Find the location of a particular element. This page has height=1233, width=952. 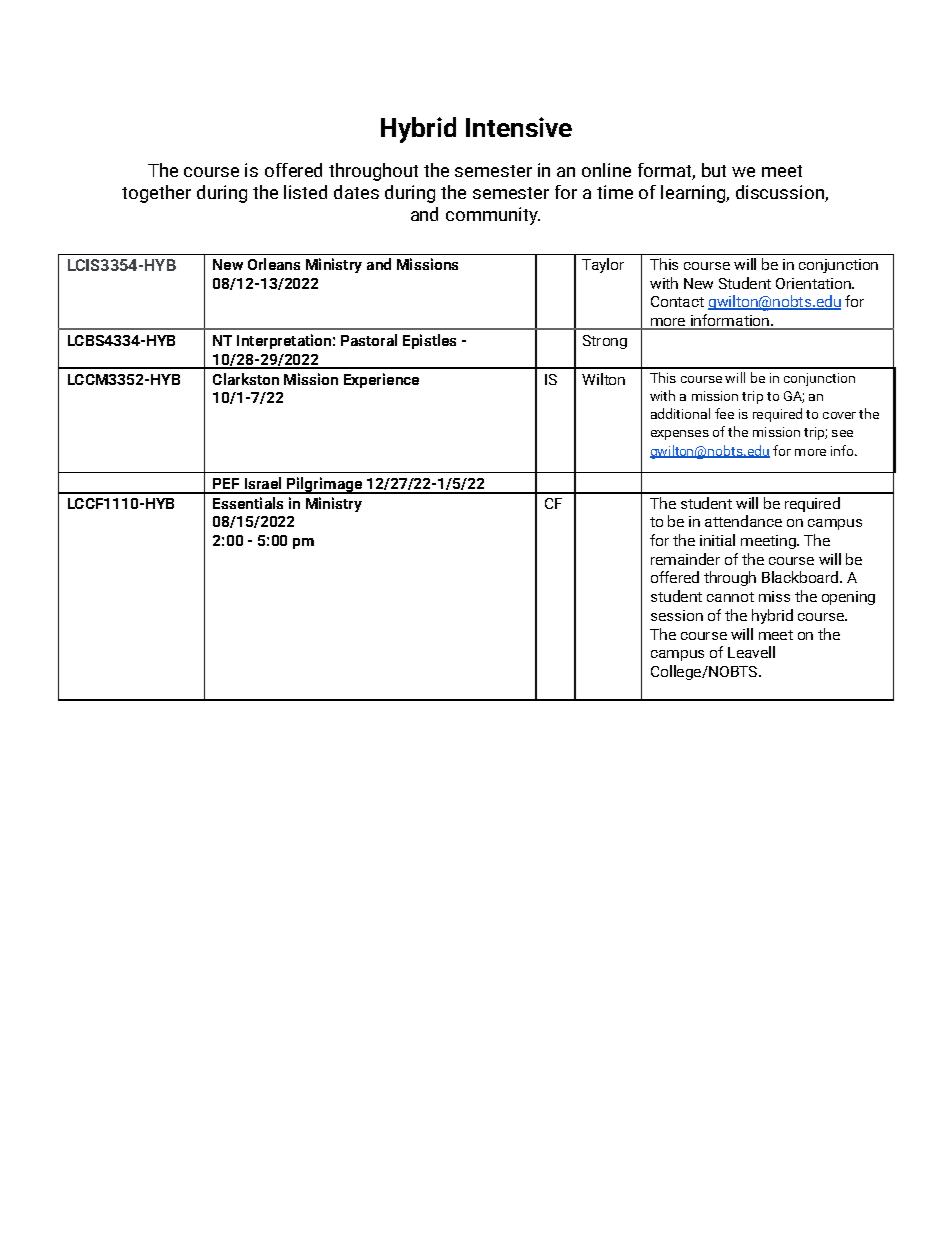

expenses is located at coordinates (680, 435).
